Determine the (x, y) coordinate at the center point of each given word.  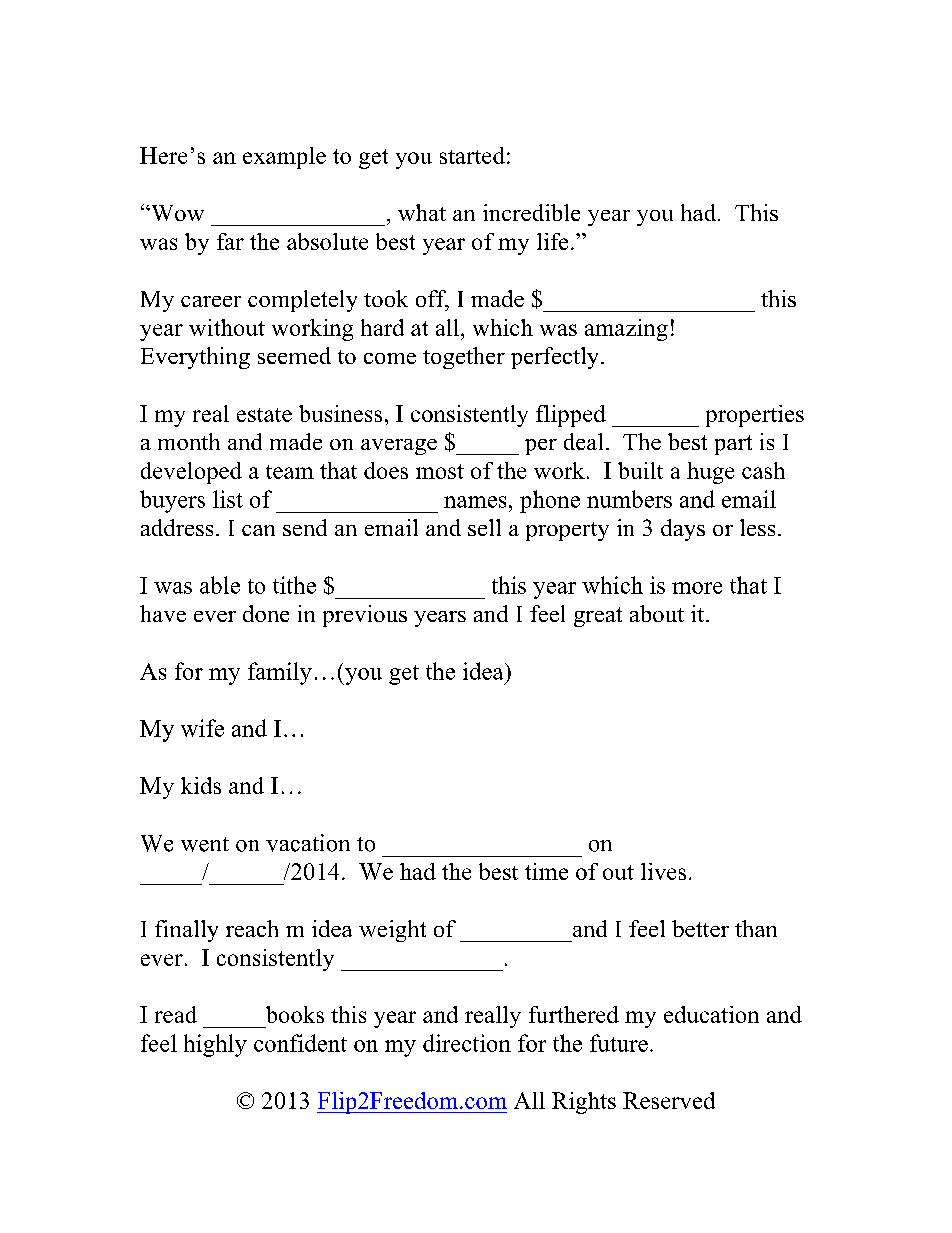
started (472, 155)
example (284, 158)
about (657, 613)
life (552, 241)
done (266, 613)
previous (365, 616)
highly (215, 1045)
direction (467, 1043)
